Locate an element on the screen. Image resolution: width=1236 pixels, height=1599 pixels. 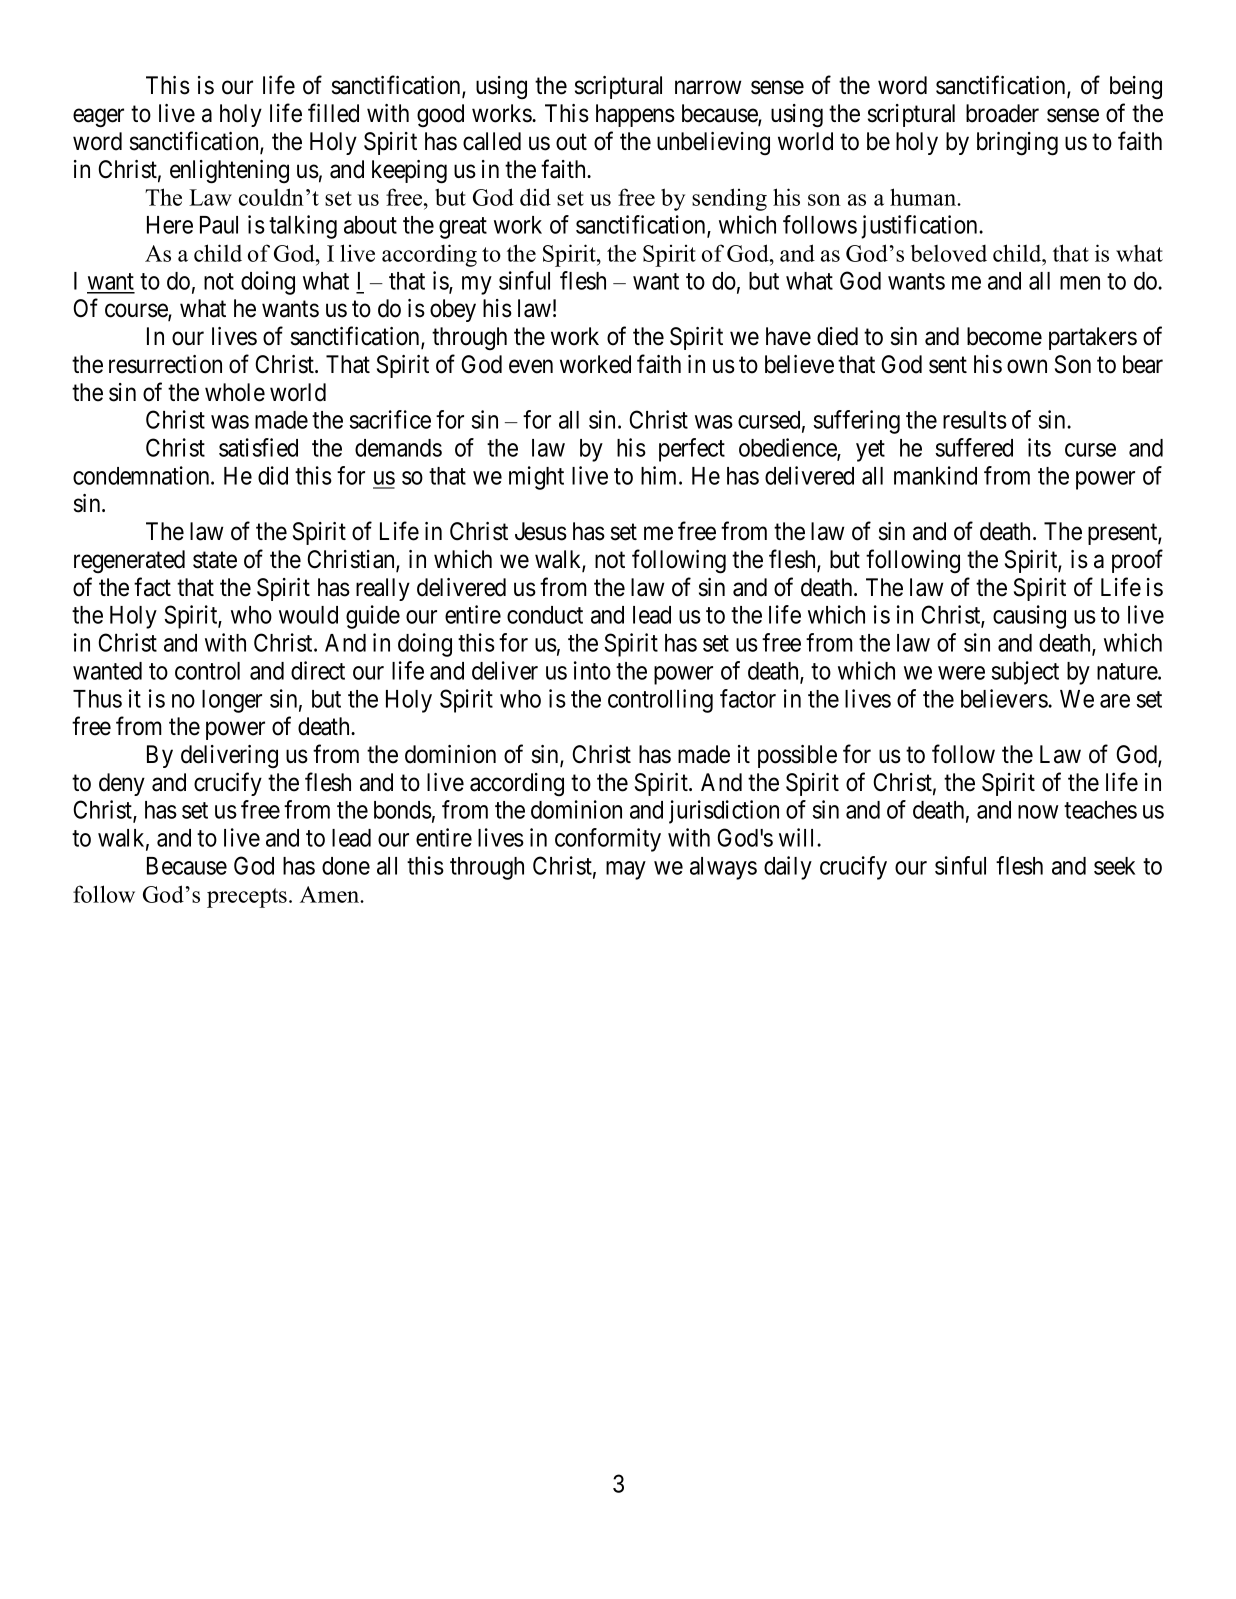
subject is located at coordinates (1025, 673).
